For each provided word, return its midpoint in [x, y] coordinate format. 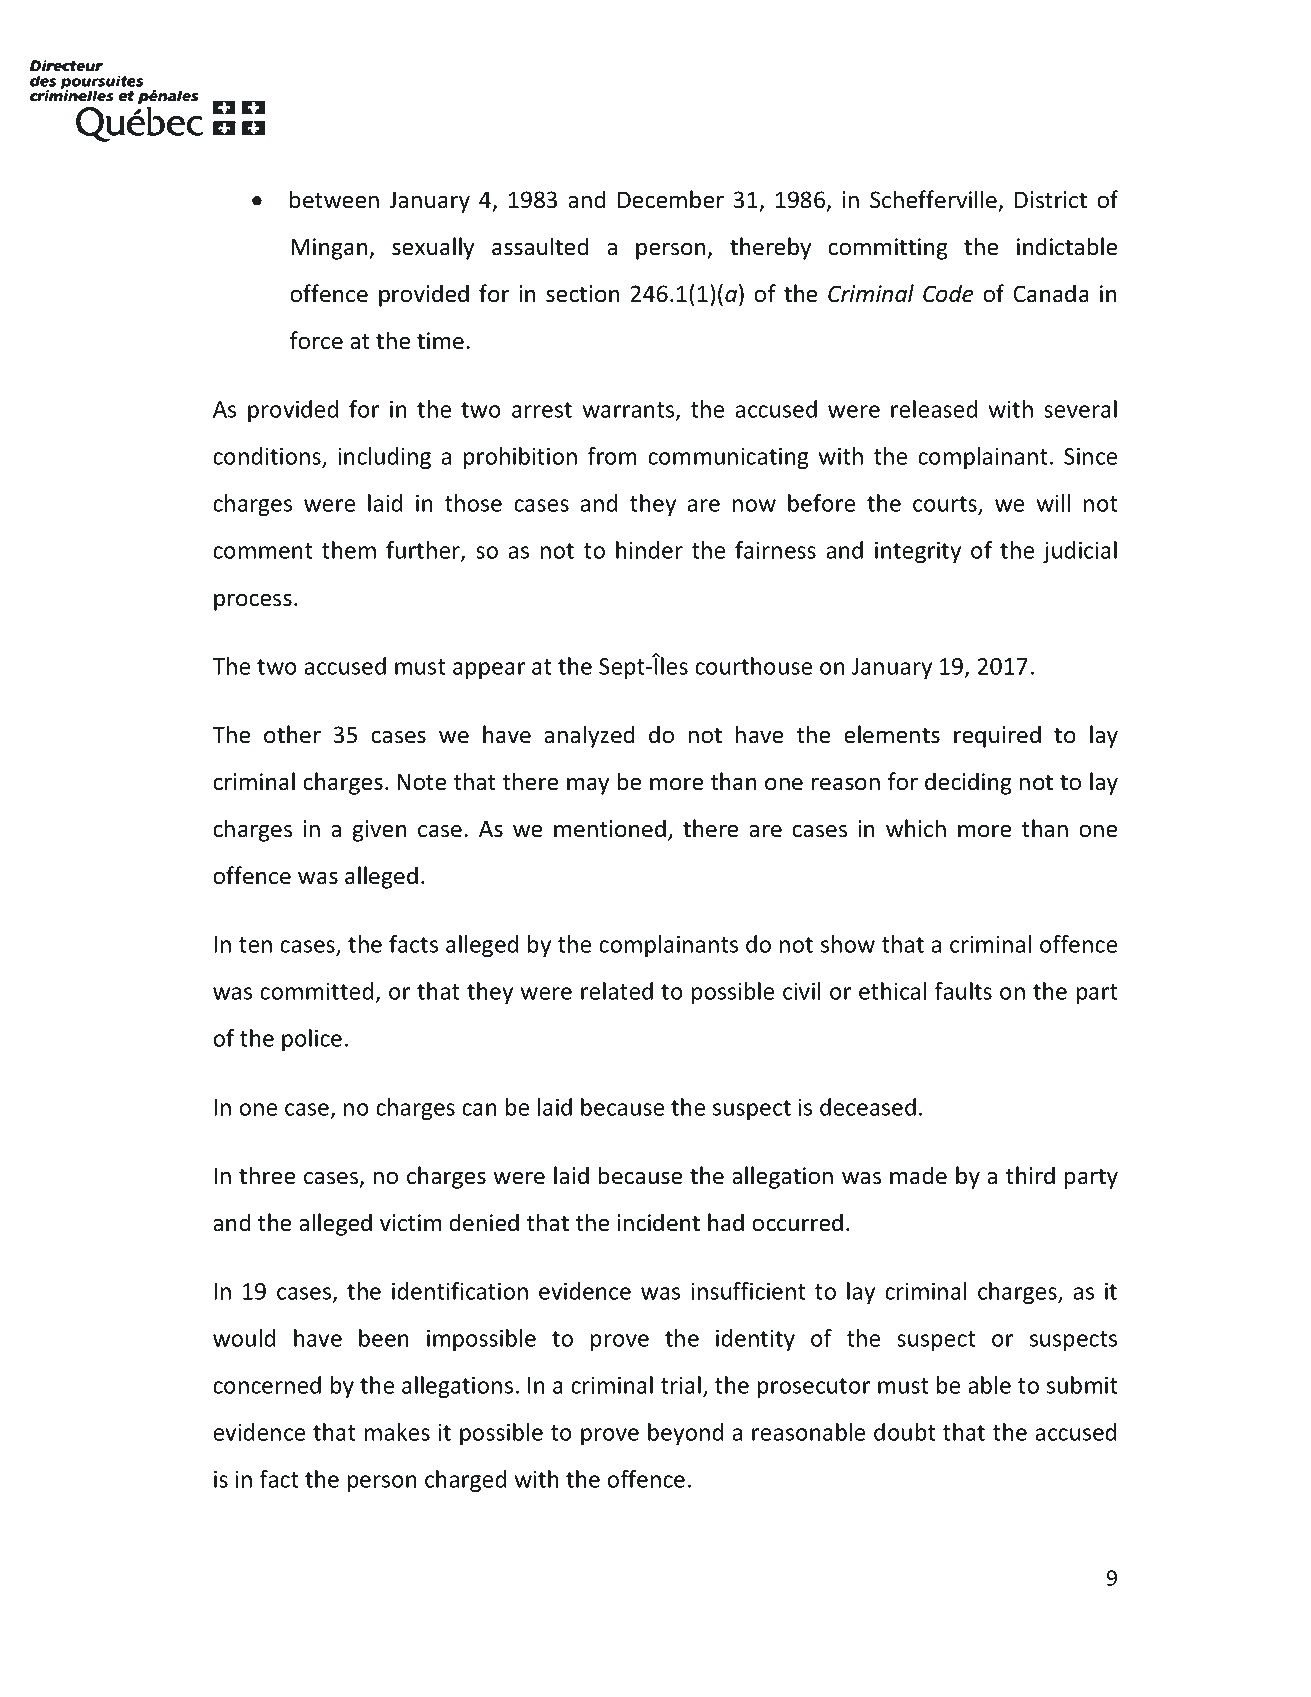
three [267, 1175]
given [379, 831]
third [1030, 1175]
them [349, 550]
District [1051, 200]
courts [946, 505]
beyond [685, 1434]
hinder [649, 550]
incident [658, 1222]
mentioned [610, 828]
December [671, 199]
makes [397, 1432]
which [916, 828]
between [334, 199]
